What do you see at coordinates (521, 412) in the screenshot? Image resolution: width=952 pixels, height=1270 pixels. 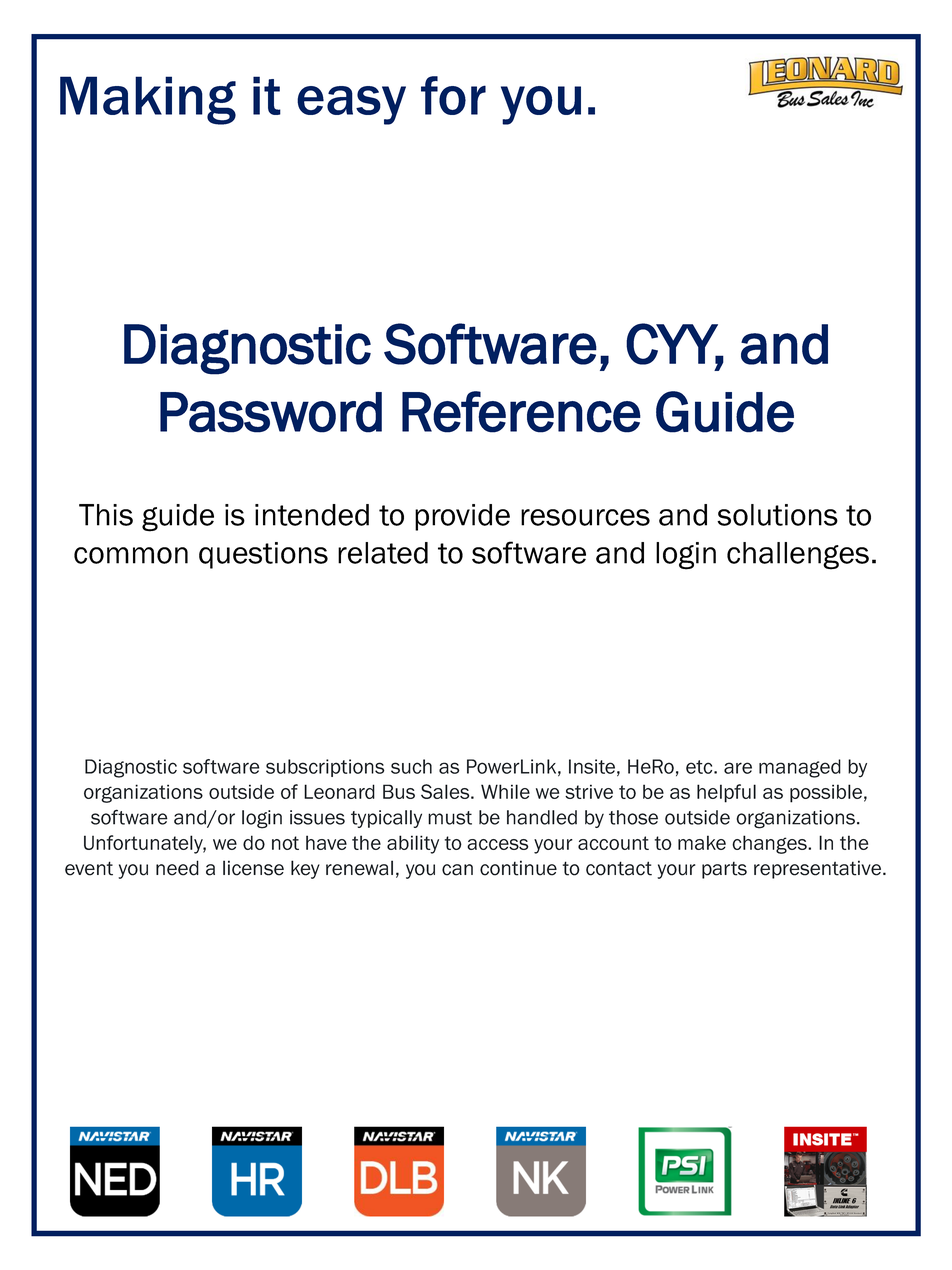 I see `Reference` at bounding box center [521, 412].
